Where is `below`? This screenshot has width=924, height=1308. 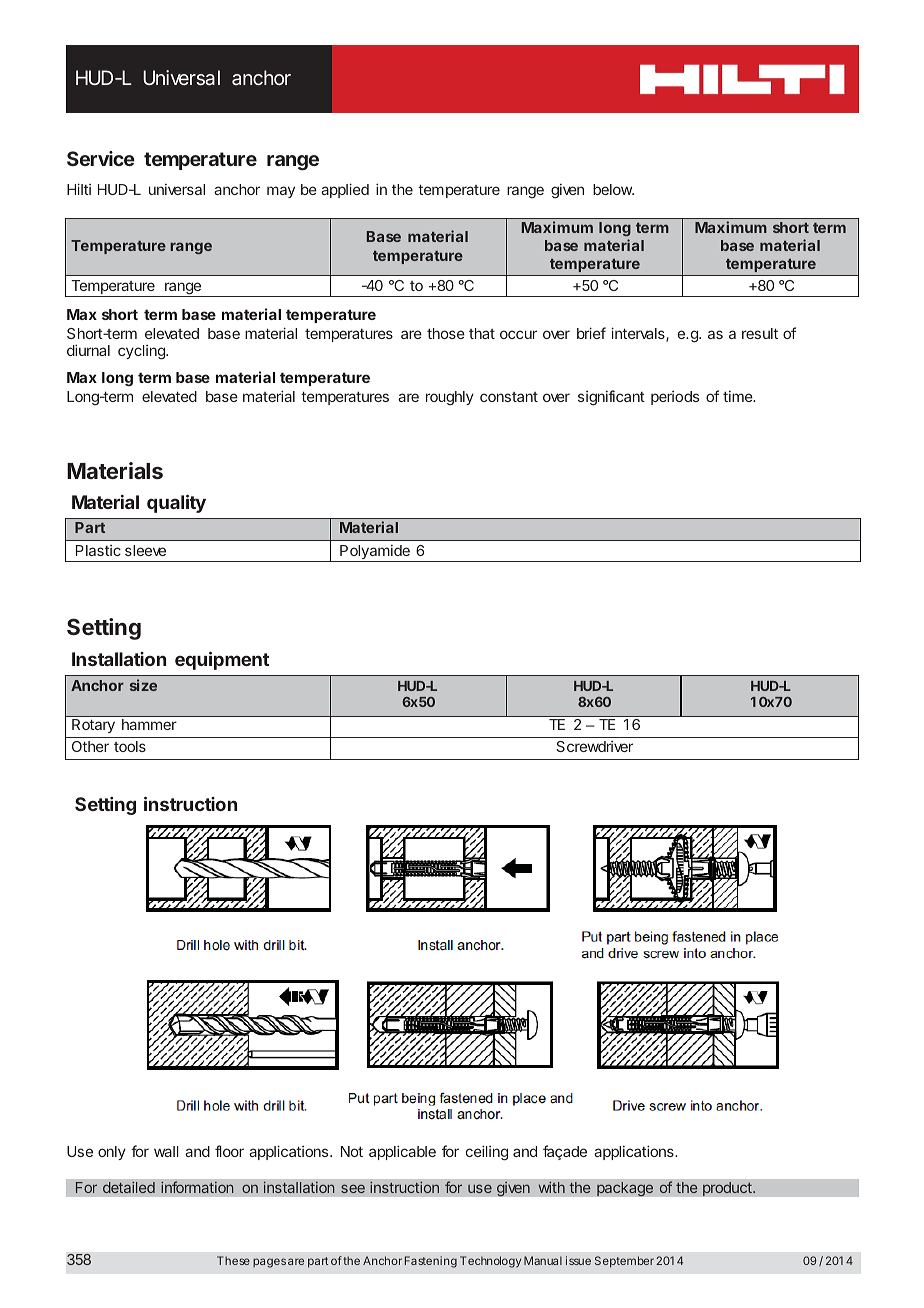
below is located at coordinates (613, 189).
